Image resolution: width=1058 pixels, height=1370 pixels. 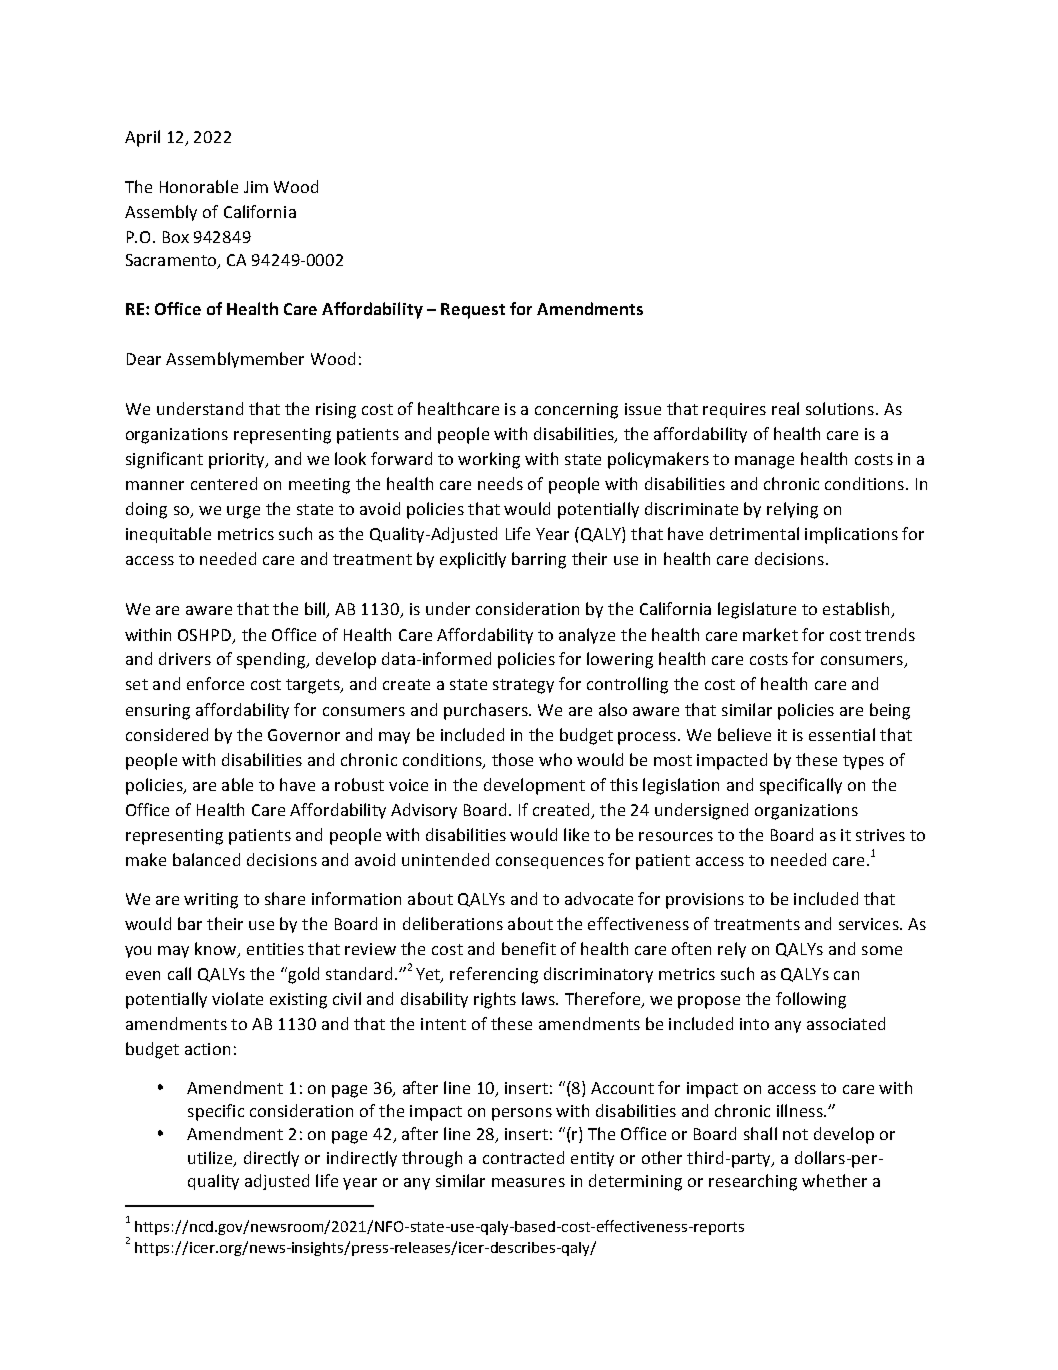 I want to click on Request, so click(x=473, y=311).
